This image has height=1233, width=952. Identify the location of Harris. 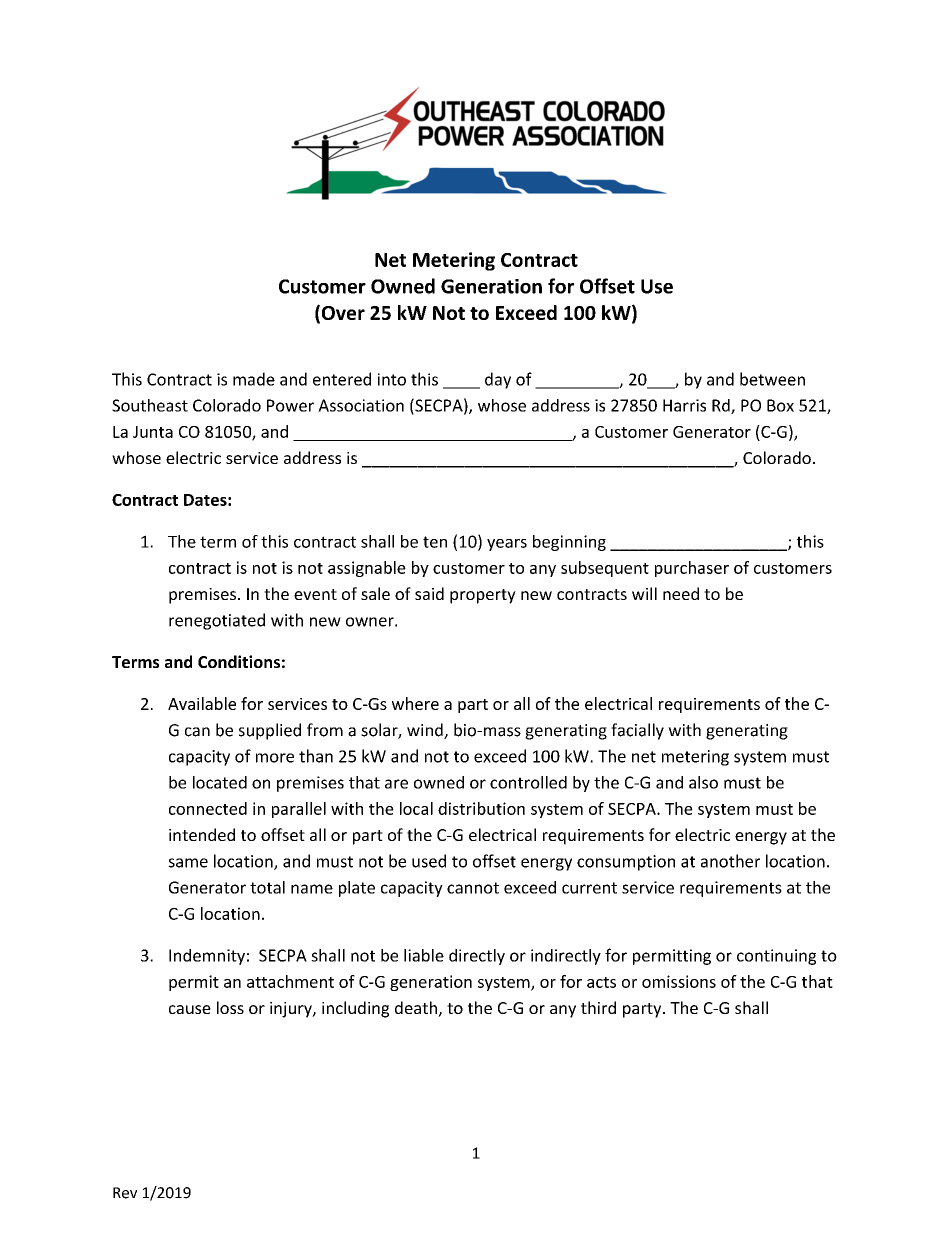
(684, 405).
